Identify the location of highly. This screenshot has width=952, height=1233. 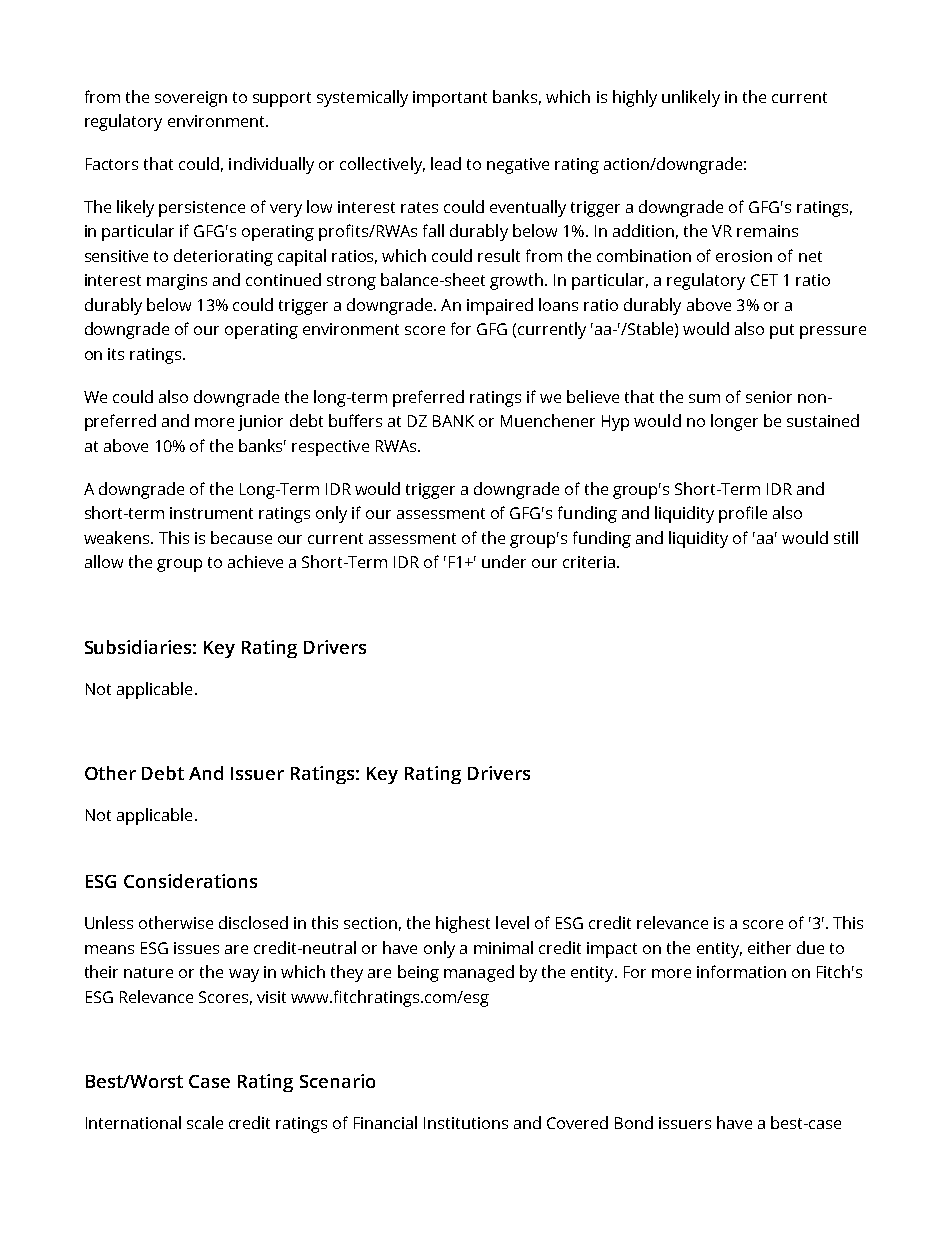
(635, 98).
